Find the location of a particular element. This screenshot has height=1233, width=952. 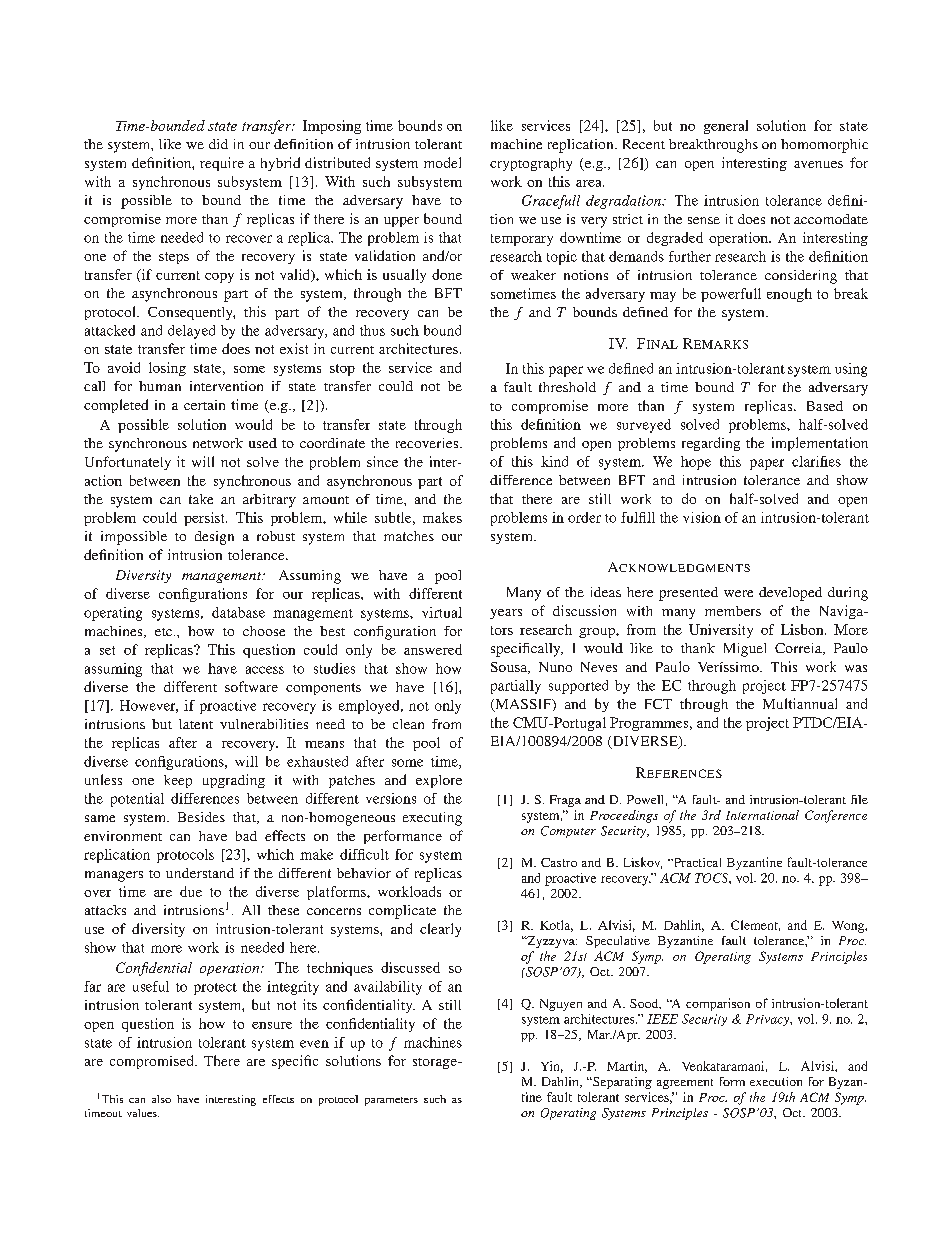

model is located at coordinates (442, 162).
